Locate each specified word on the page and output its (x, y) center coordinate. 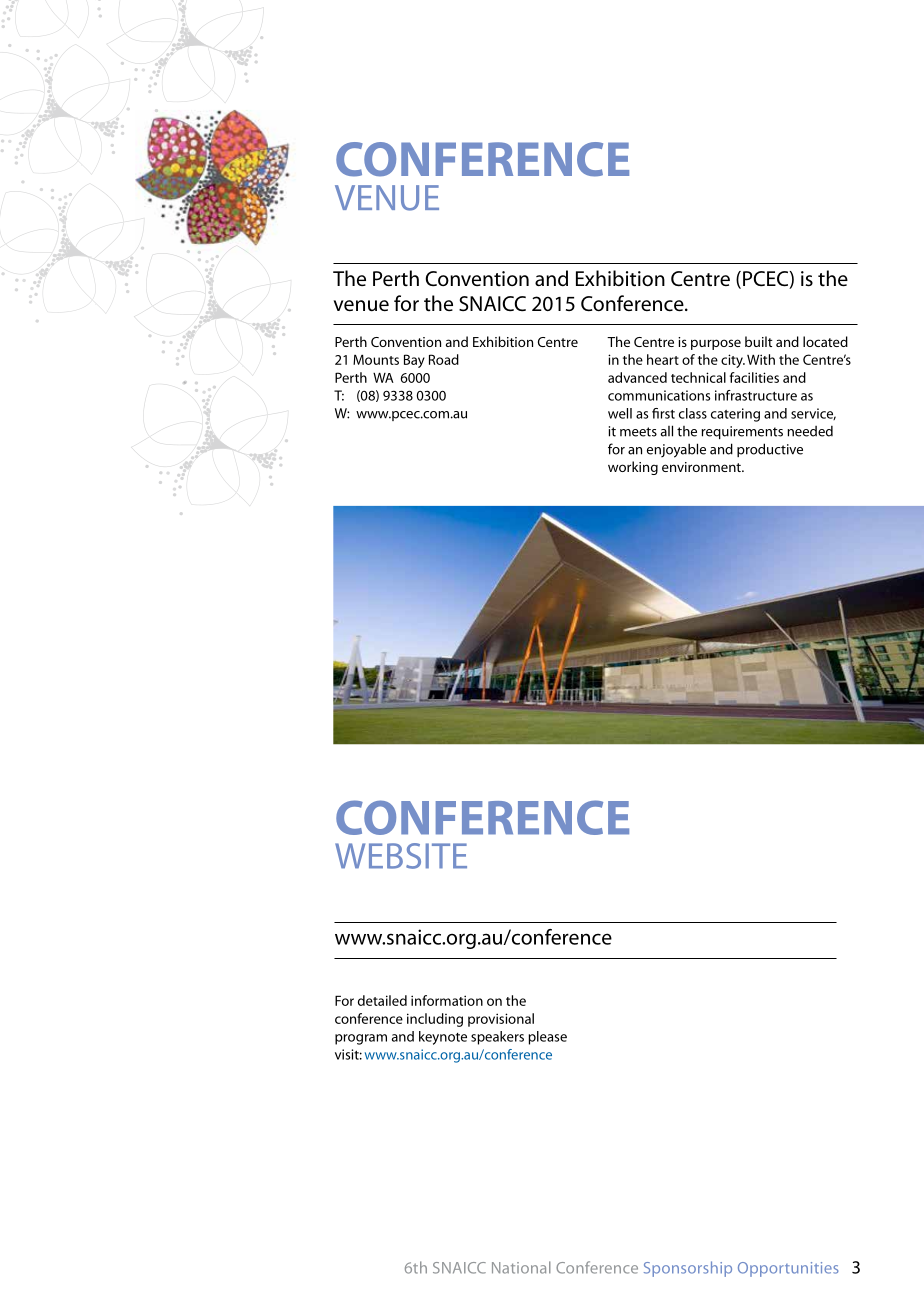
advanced (637, 377)
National (521, 1267)
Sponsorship (688, 1269)
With (761, 359)
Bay (414, 361)
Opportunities (788, 1269)
